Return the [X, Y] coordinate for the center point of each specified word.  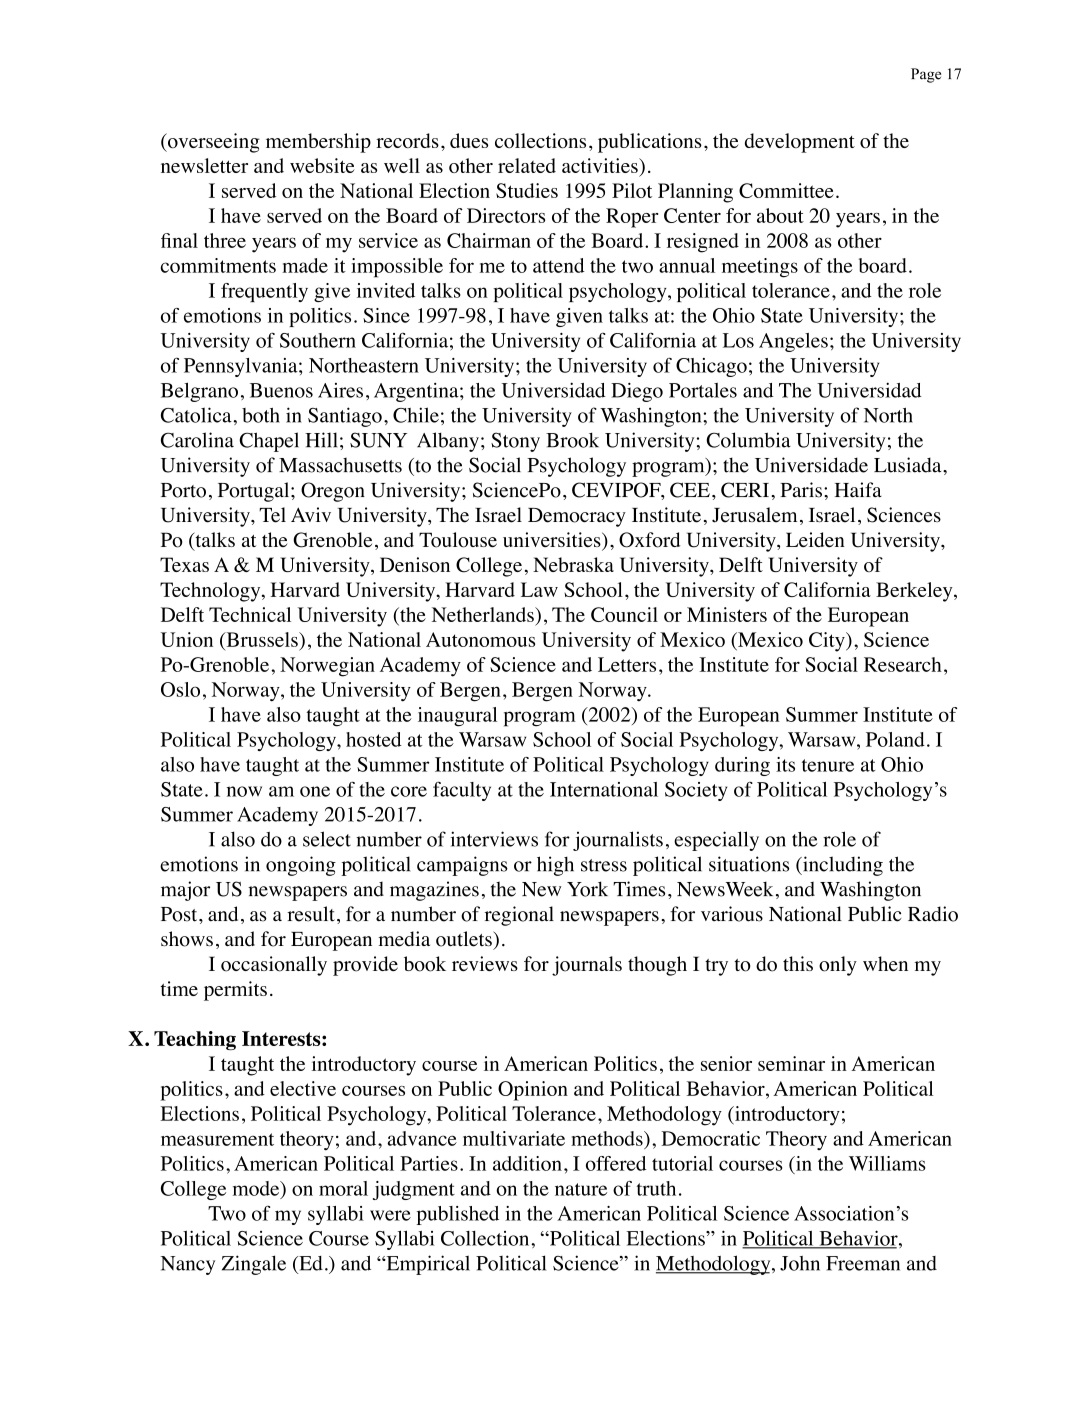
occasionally [274, 966]
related [527, 165]
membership [318, 143]
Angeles [793, 342]
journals [587, 966]
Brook [572, 440]
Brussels [262, 639]
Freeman [863, 1263]
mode [257, 1189]
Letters [627, 664]
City [828, 642]
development [800, 143]
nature [581, 1189]
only [838, 966]
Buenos [281, 390]
